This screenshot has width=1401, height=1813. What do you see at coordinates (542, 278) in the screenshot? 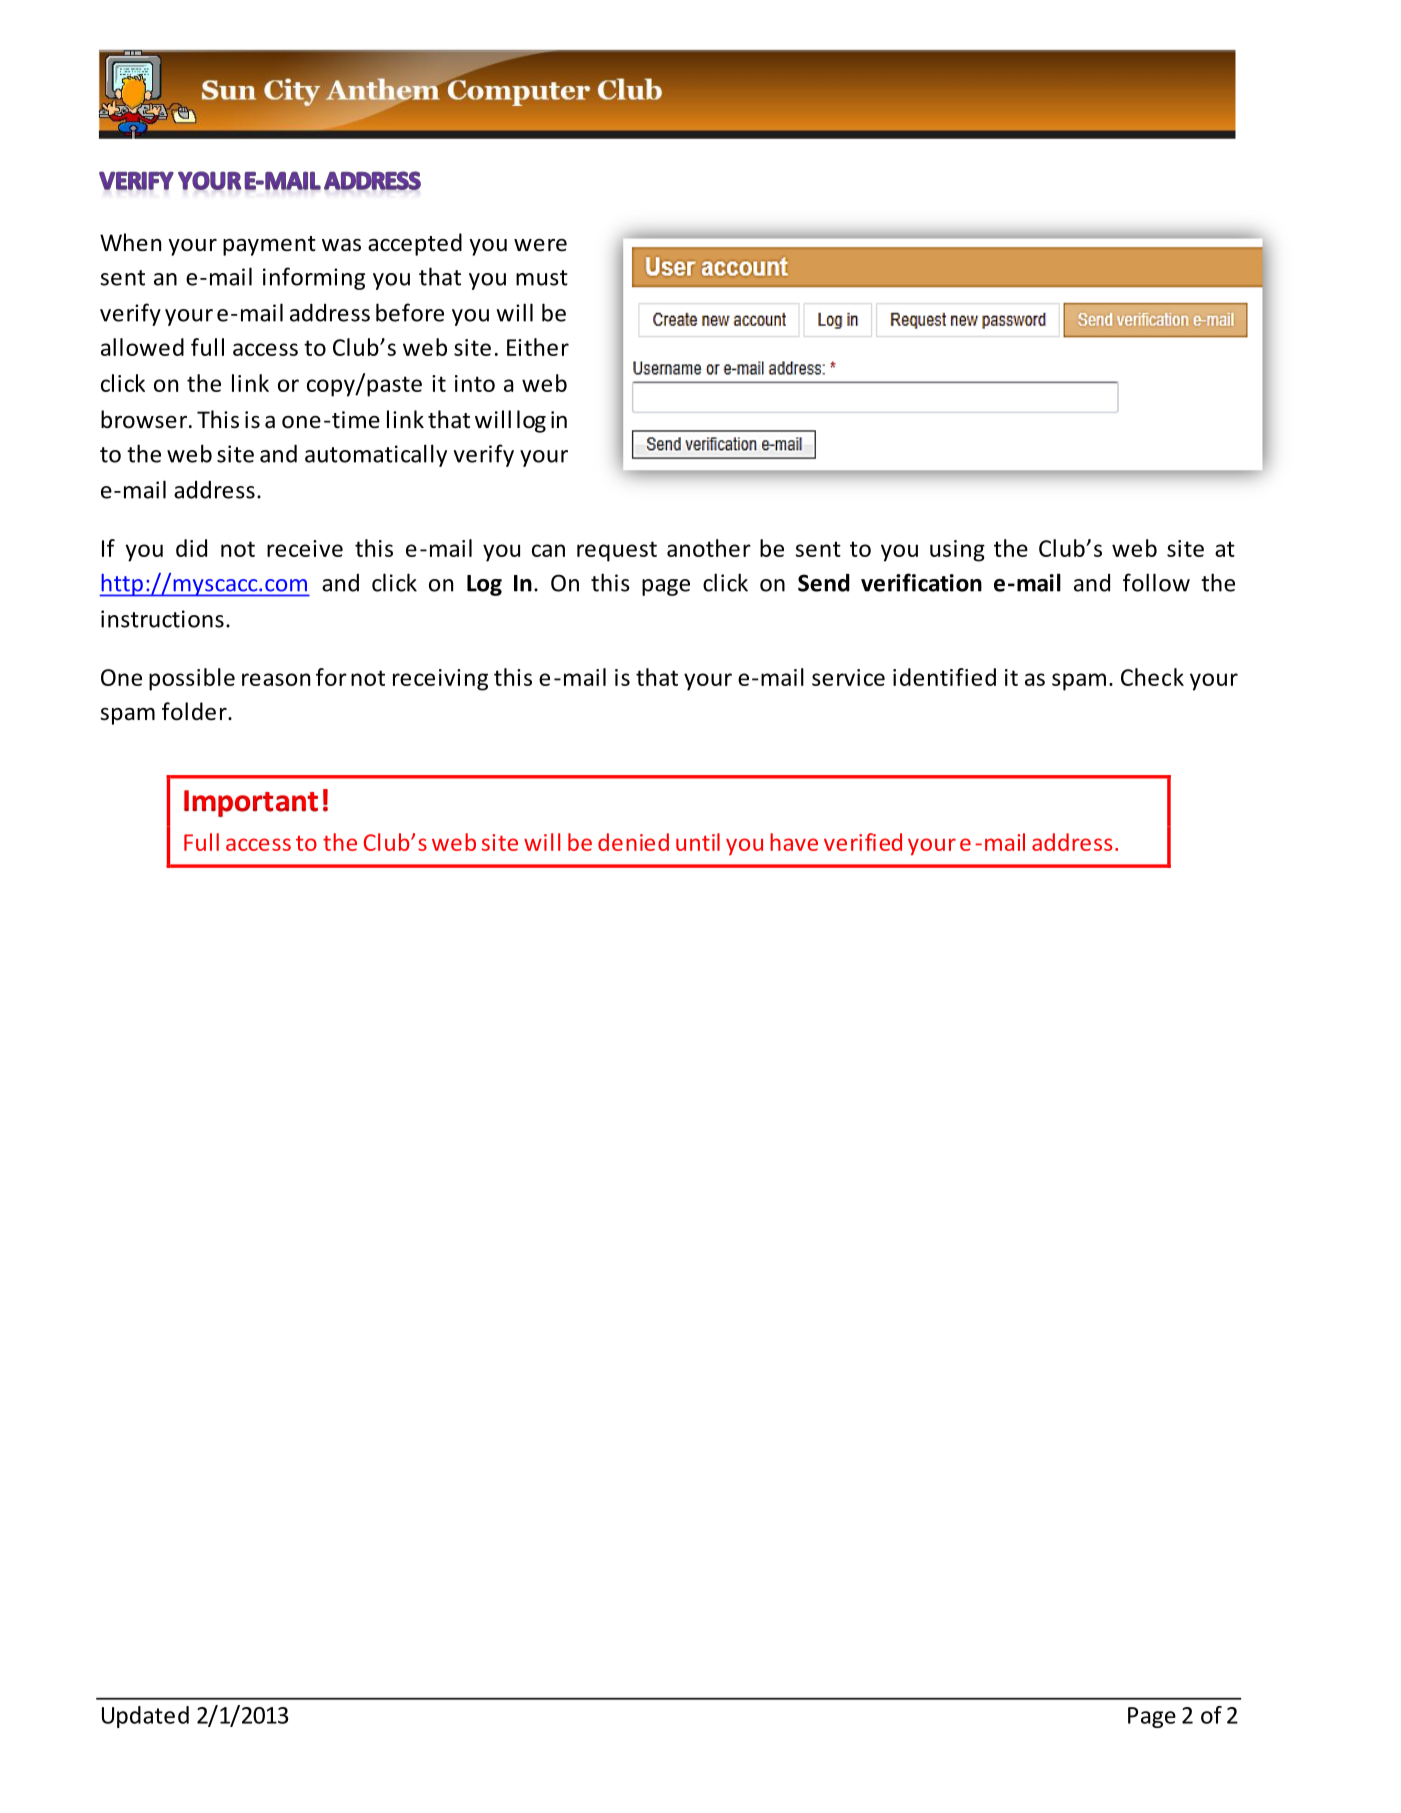
I see `must` at bounding box center [542, 278].
